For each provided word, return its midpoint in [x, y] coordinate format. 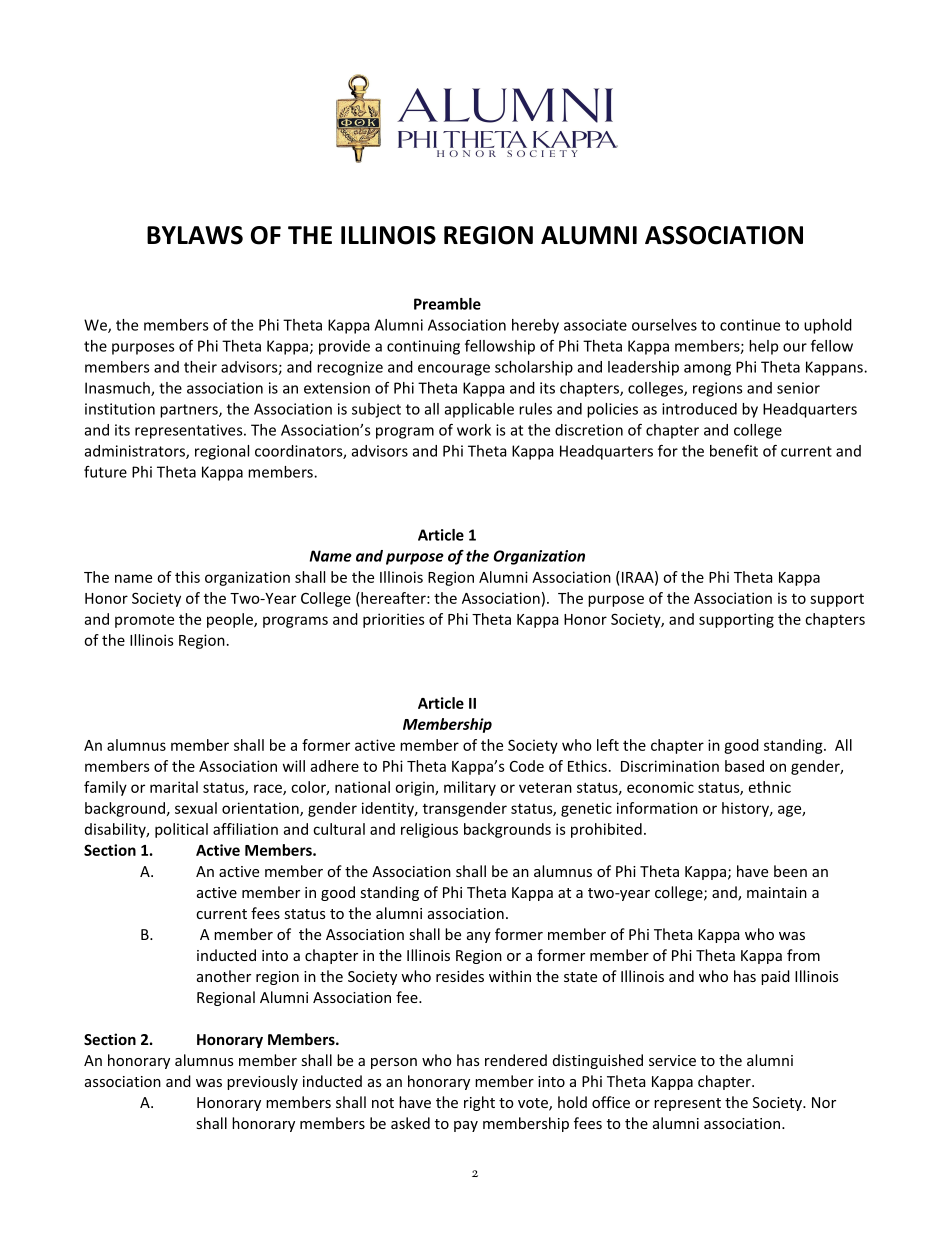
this [187, 577]
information [657, 808]
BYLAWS [195, 235]
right [479, 1103]
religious [429, 830]
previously [262, 1082]
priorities [394, 620]
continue [750, 325]
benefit [734, 451]
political [181, 830]
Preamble [447, 304]
